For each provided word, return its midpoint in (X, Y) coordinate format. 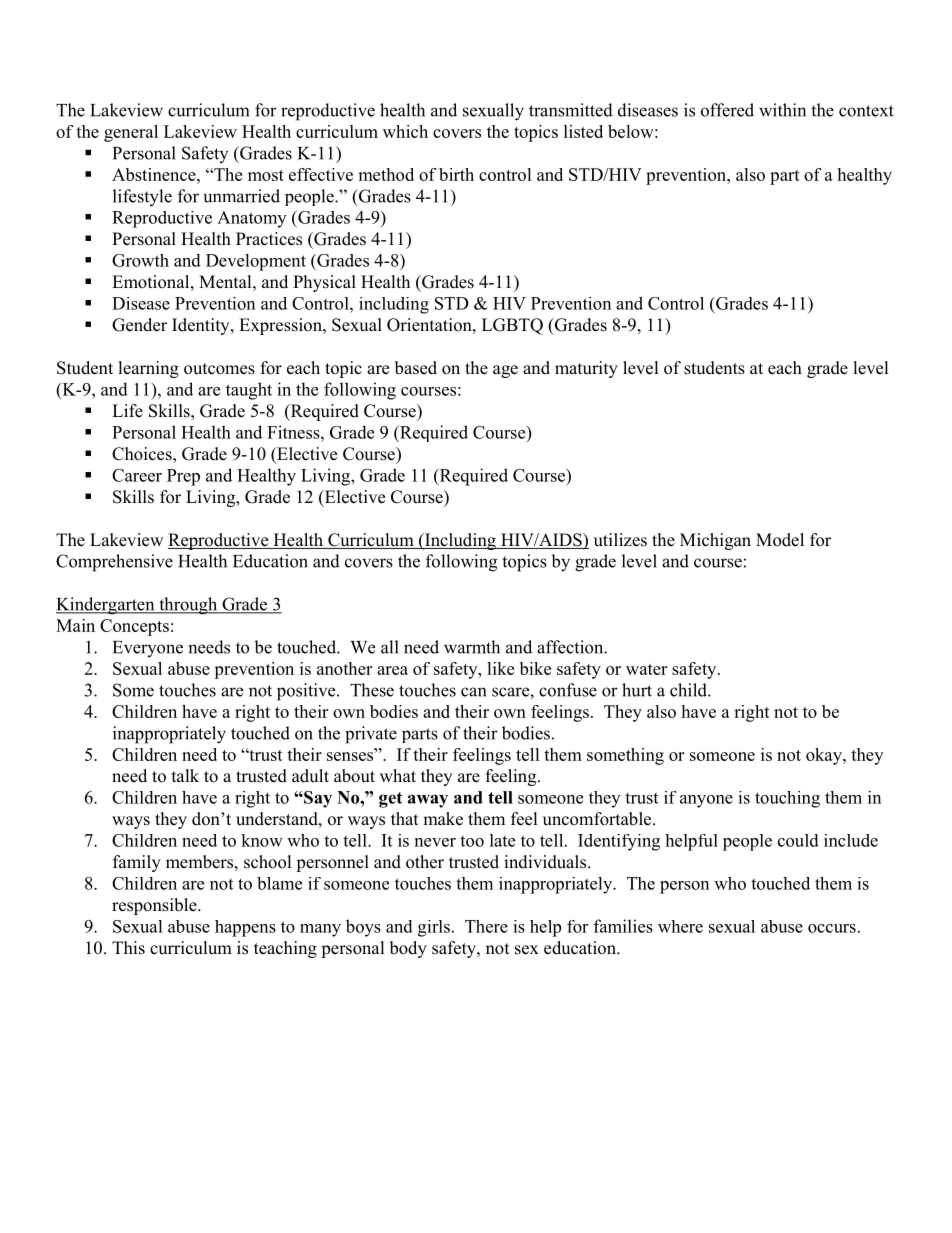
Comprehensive (114, 563)
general (131, 133)
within (782, 110)
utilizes (620, 540)
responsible (155, 906)
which (405, 131)
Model (780, 540)
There (486, 926)
